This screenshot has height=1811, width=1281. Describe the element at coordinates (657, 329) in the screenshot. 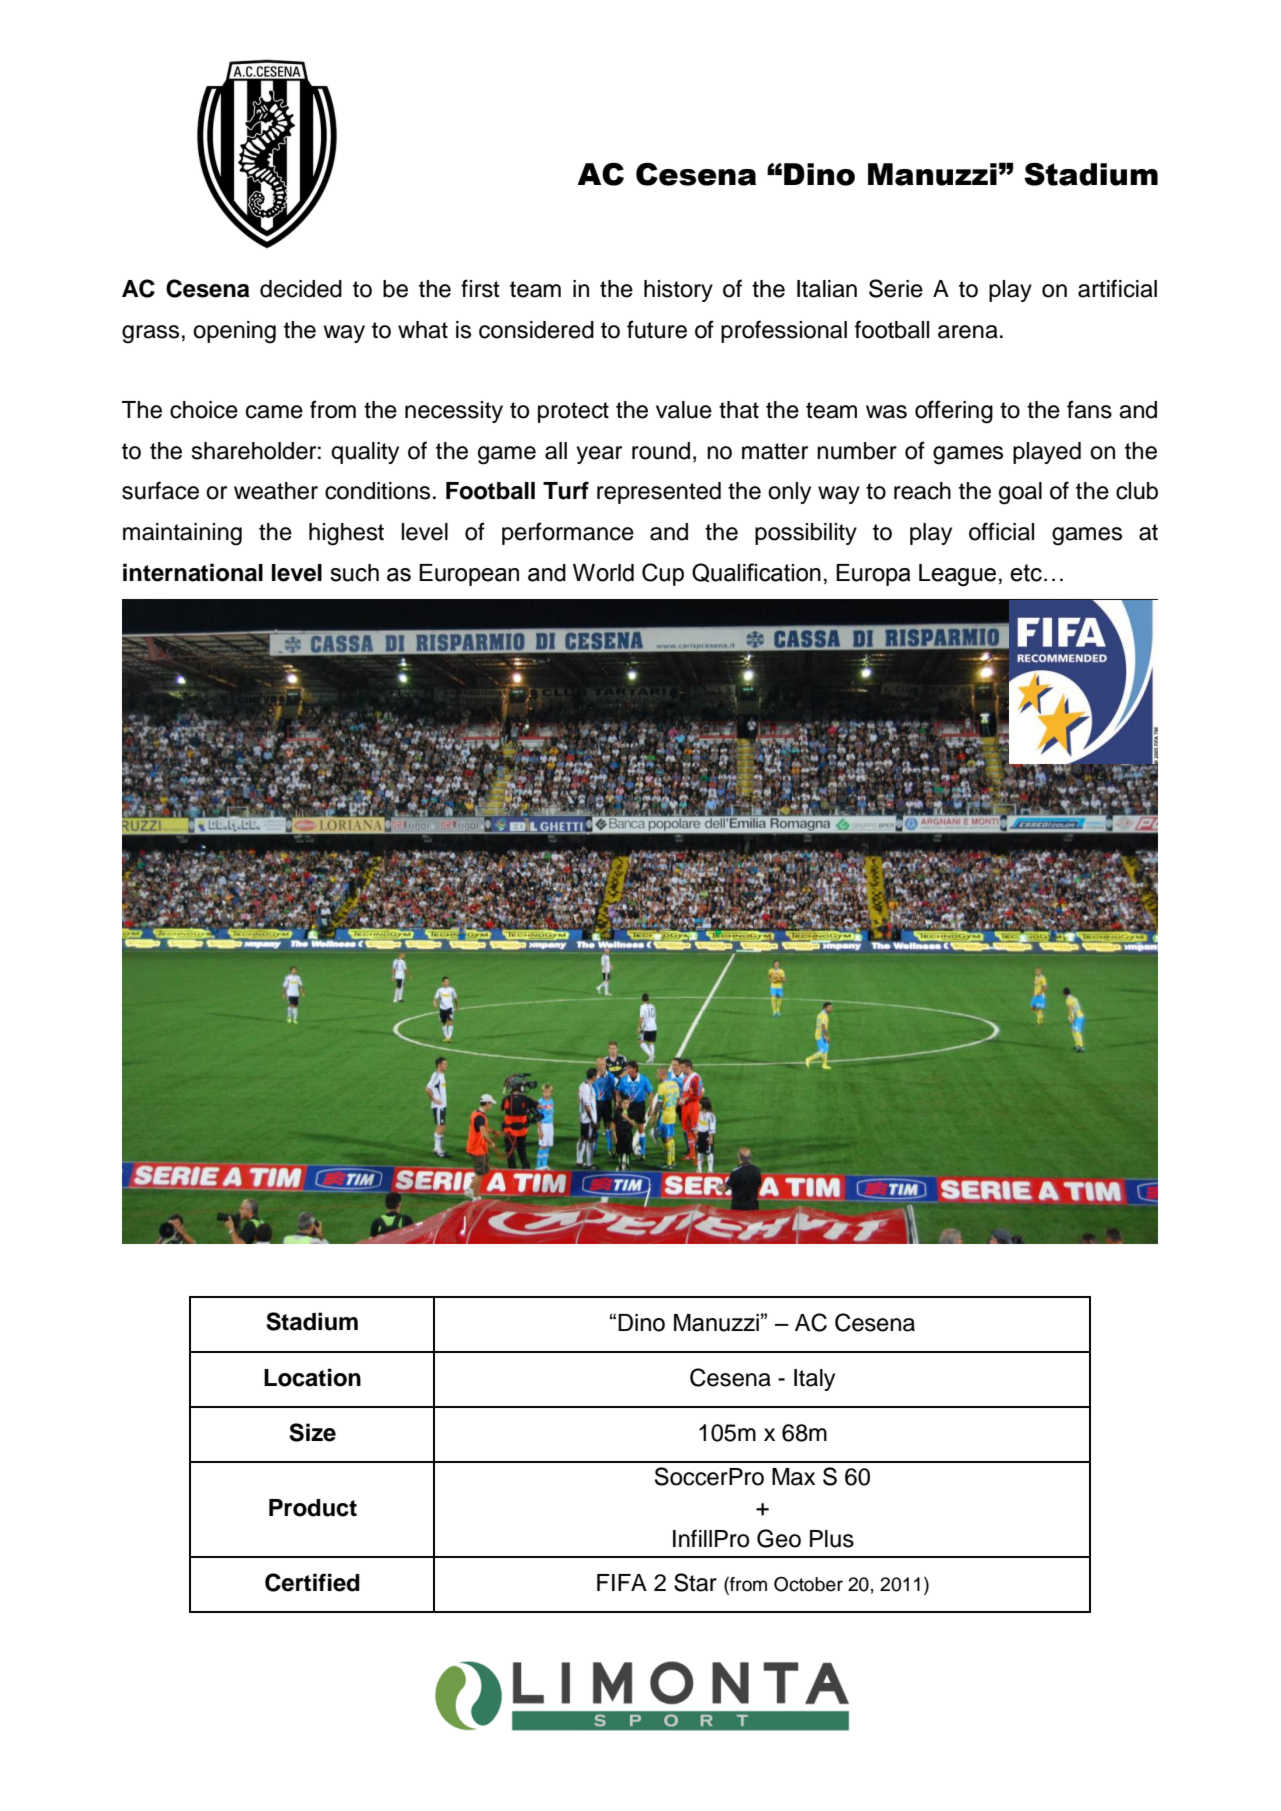

I see `future` at that location.
